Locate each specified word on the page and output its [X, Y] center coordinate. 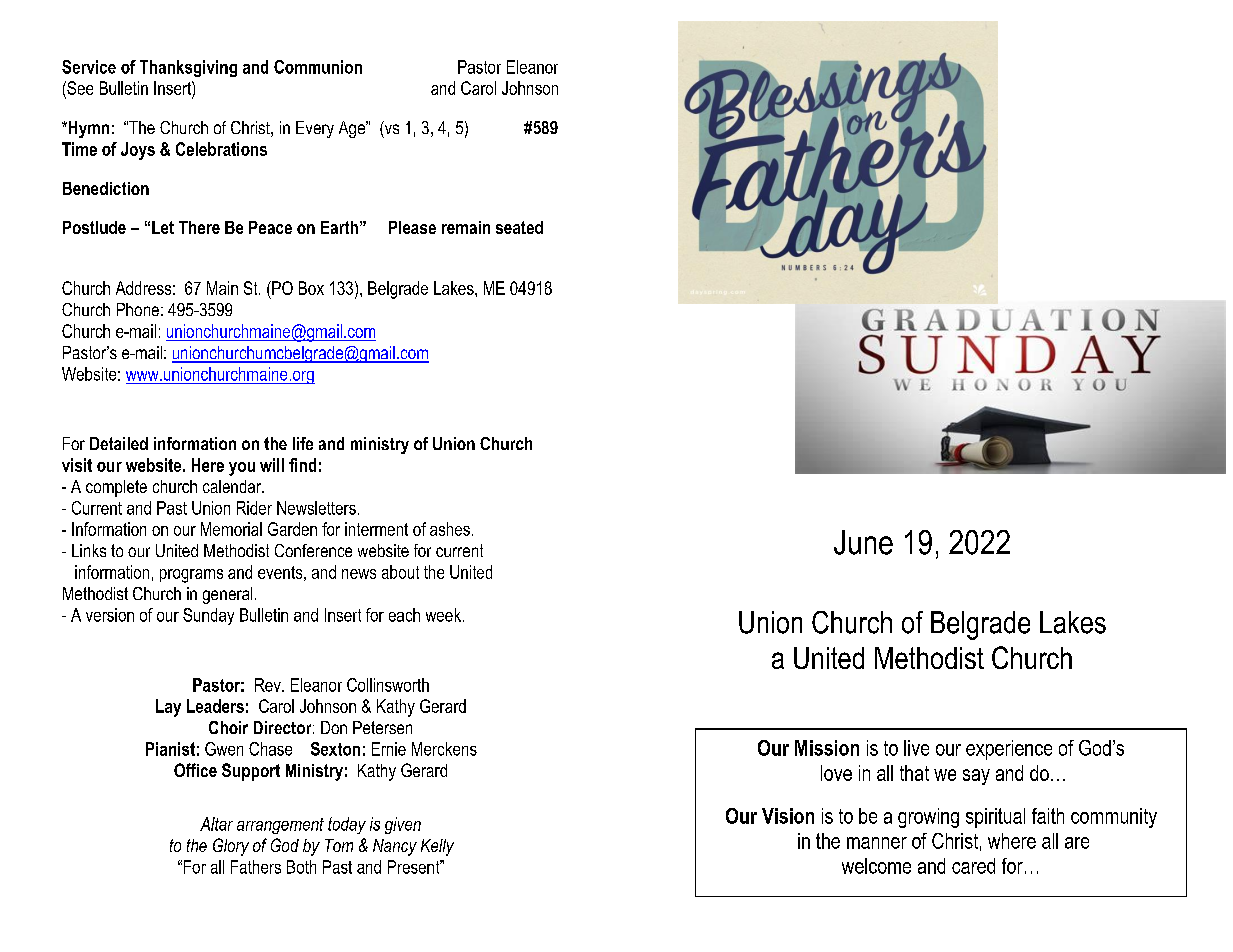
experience [1009, 750]
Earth [339, 227]
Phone [138, 309]
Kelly [437, 847]
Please [412, 227]
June [863, 542]
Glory [231, 847]
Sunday [208, 616]
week [443, 615]
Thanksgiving [188, 68]
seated [519, 227]
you [242, 469]
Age [353, 129]
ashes [450, 529]
